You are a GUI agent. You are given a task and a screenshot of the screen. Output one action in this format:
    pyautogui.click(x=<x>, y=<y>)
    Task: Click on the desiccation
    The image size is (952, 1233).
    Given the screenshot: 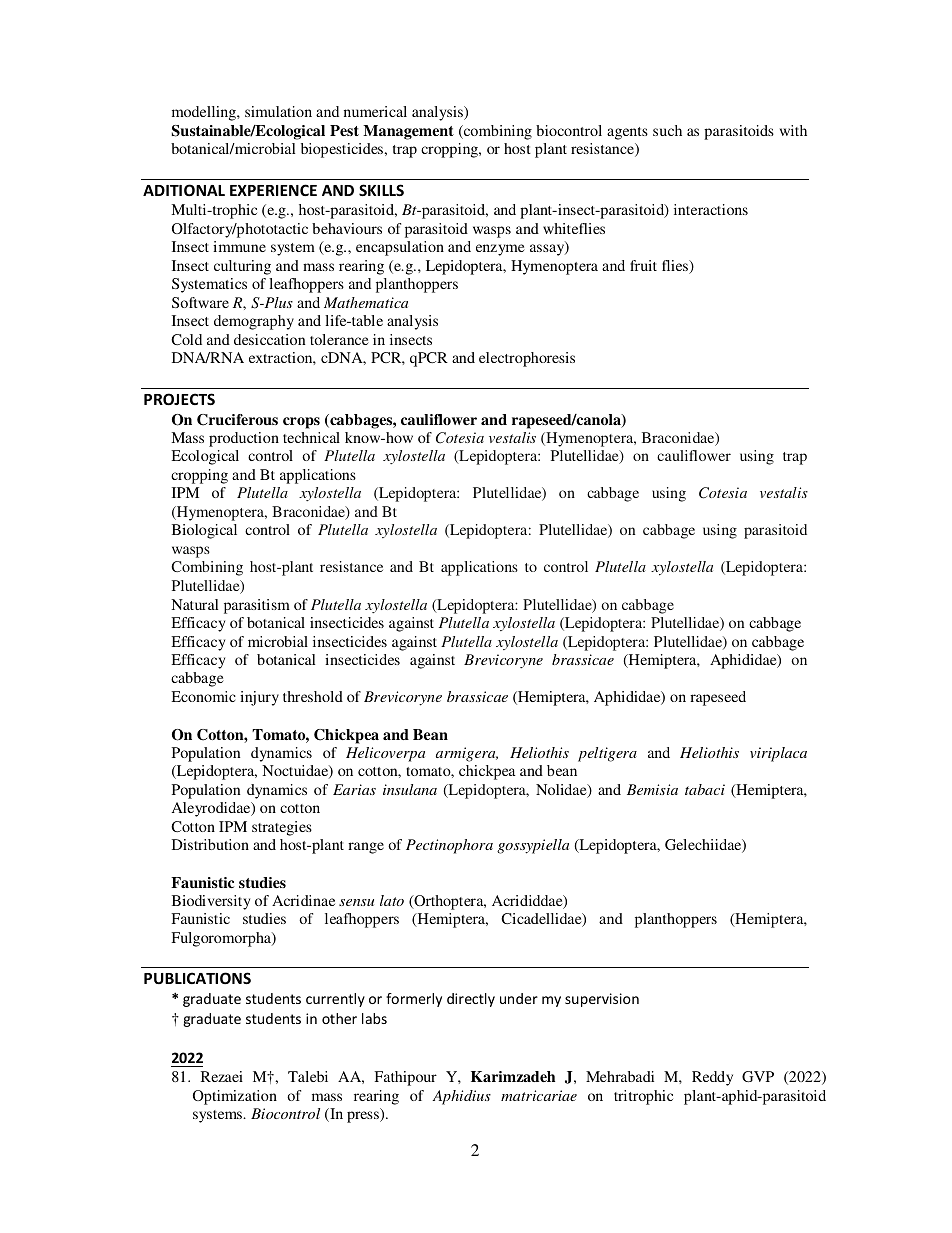 What is the action you would take?
    pyautogui.click(x=270, y=339)
